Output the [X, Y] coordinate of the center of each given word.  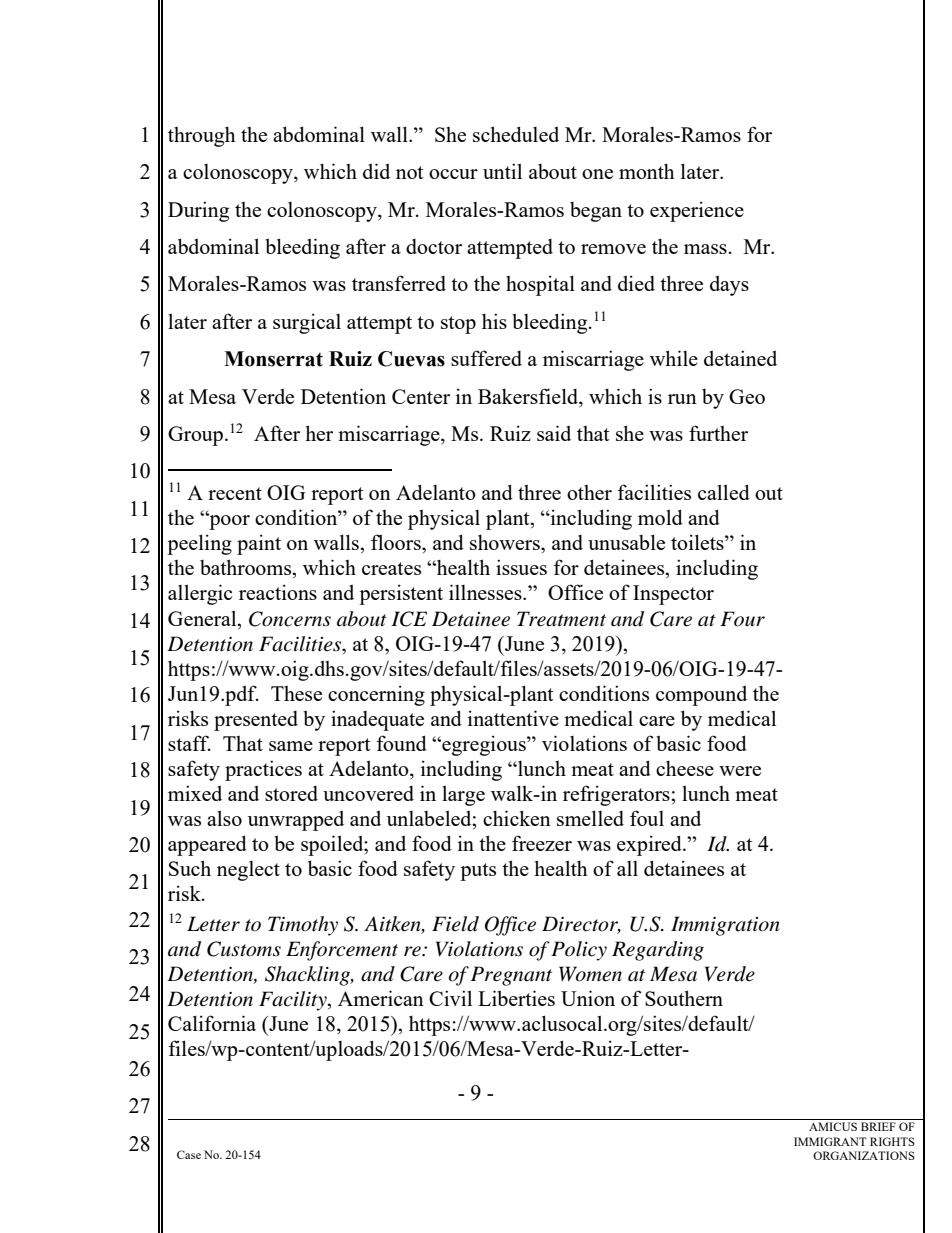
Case [189, 1154]
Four [742, 619]
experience [697, 211]
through [202, 136]
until [502, 171]
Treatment [561, 619]
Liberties [516, 998]
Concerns [290, 619]
